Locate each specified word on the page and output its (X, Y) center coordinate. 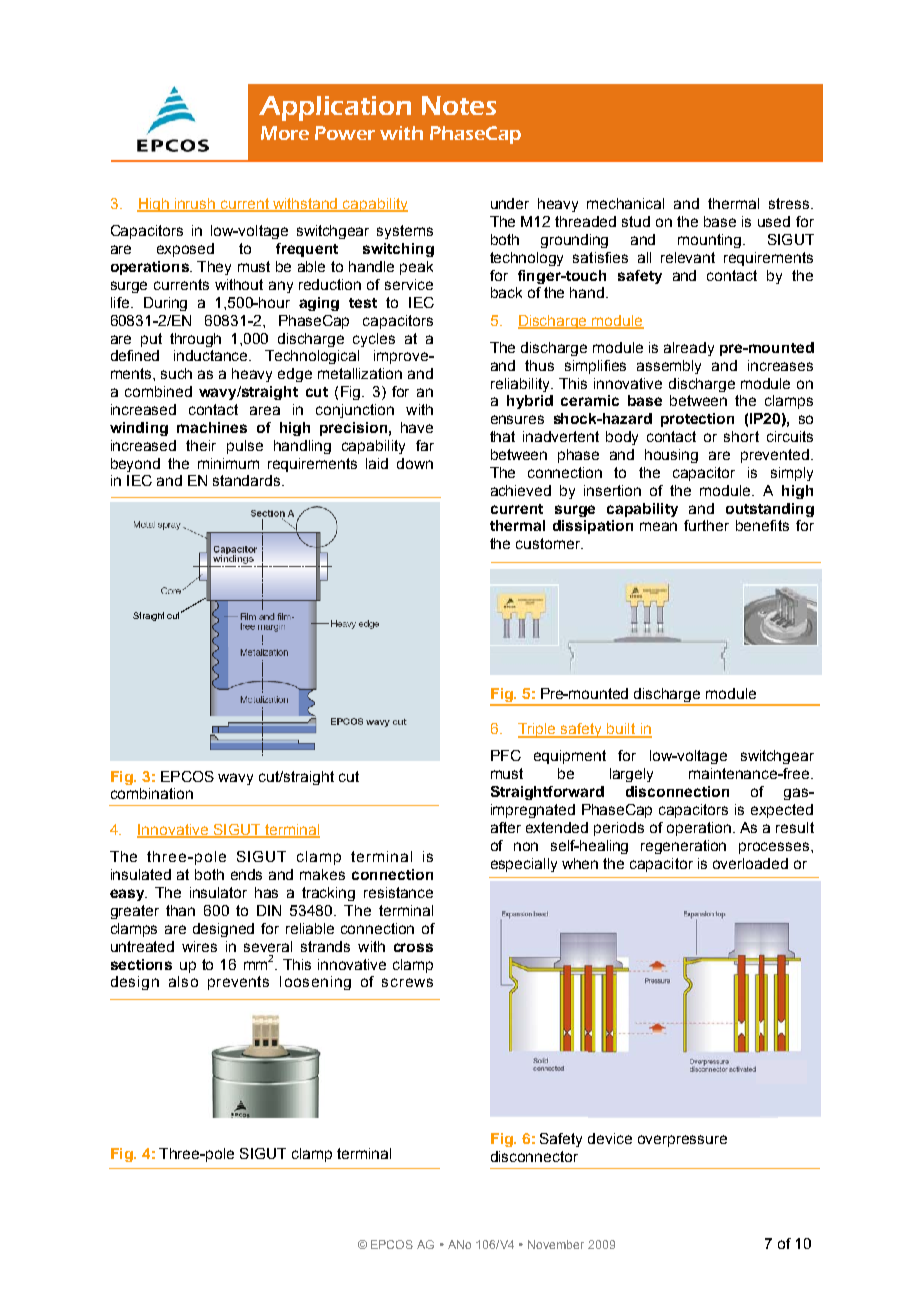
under (510, 203)
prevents (238, 983)
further (706, 525)
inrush (195, 205)
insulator (218, 892)
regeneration (683, 847)
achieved (521, 490)
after (506, 827)
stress (790, 203)
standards (248, 480)
